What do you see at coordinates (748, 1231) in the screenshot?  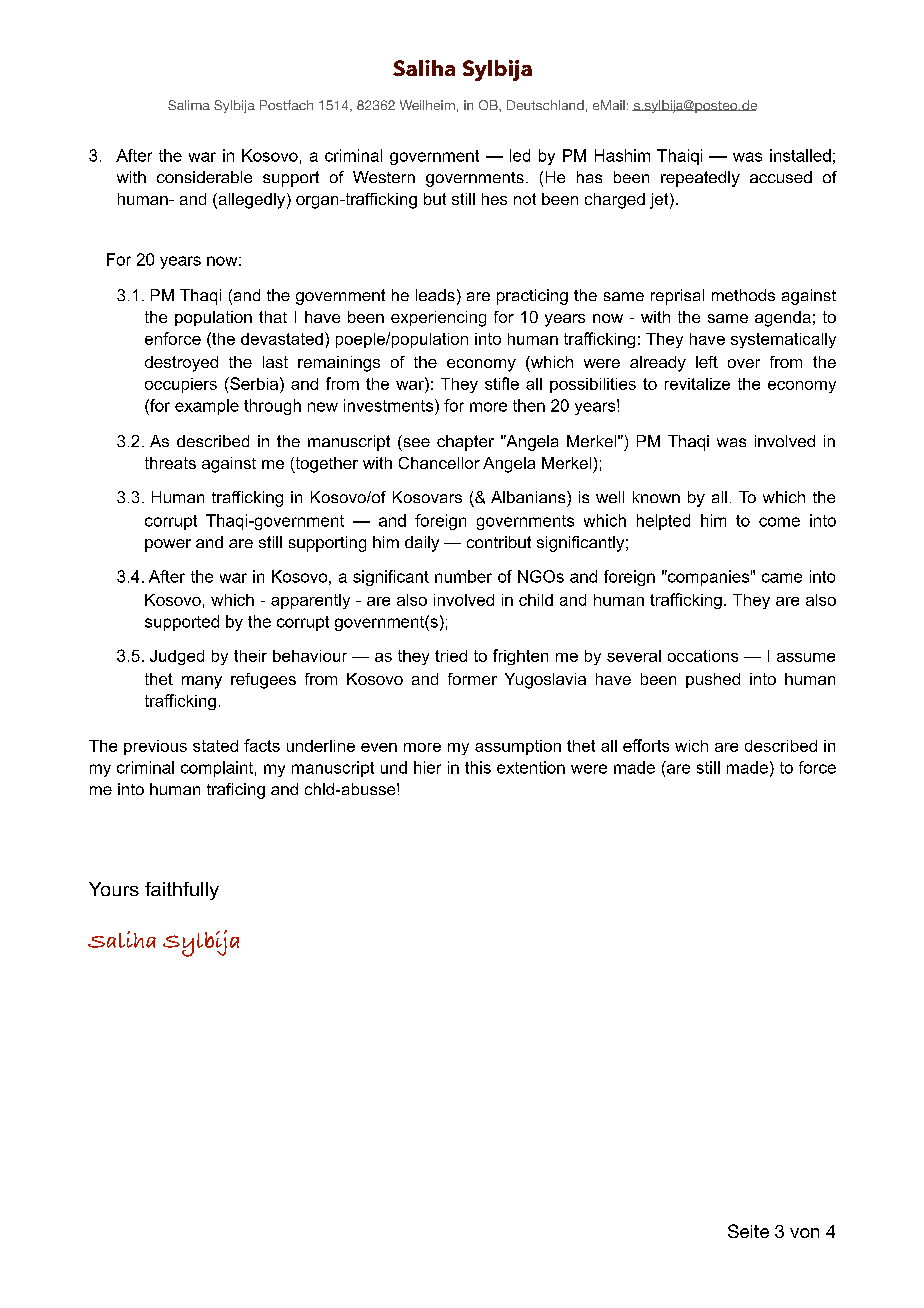 I see `Seite` at bounding box center [748, 1231].
